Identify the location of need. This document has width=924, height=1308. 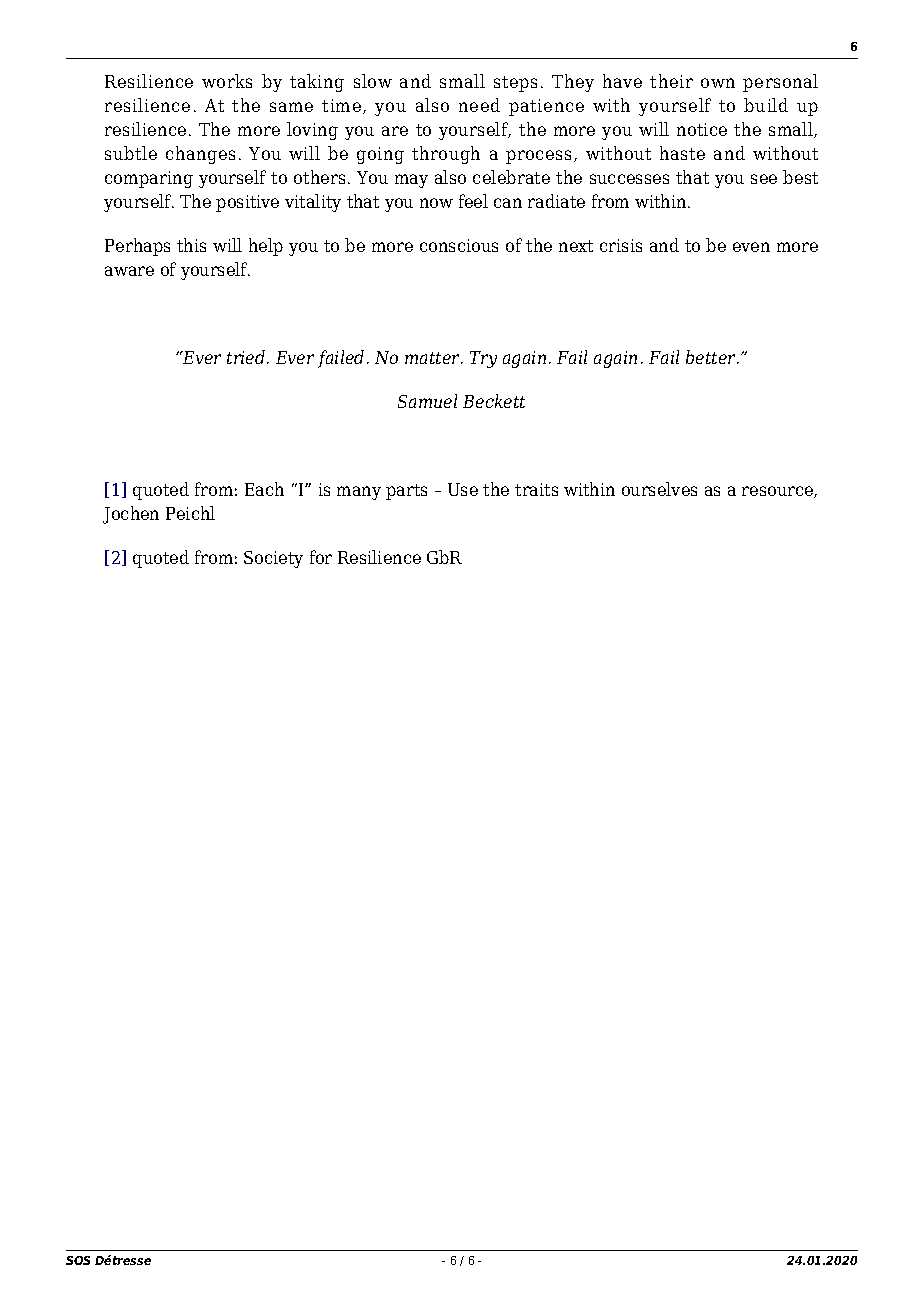
(479, 105).
